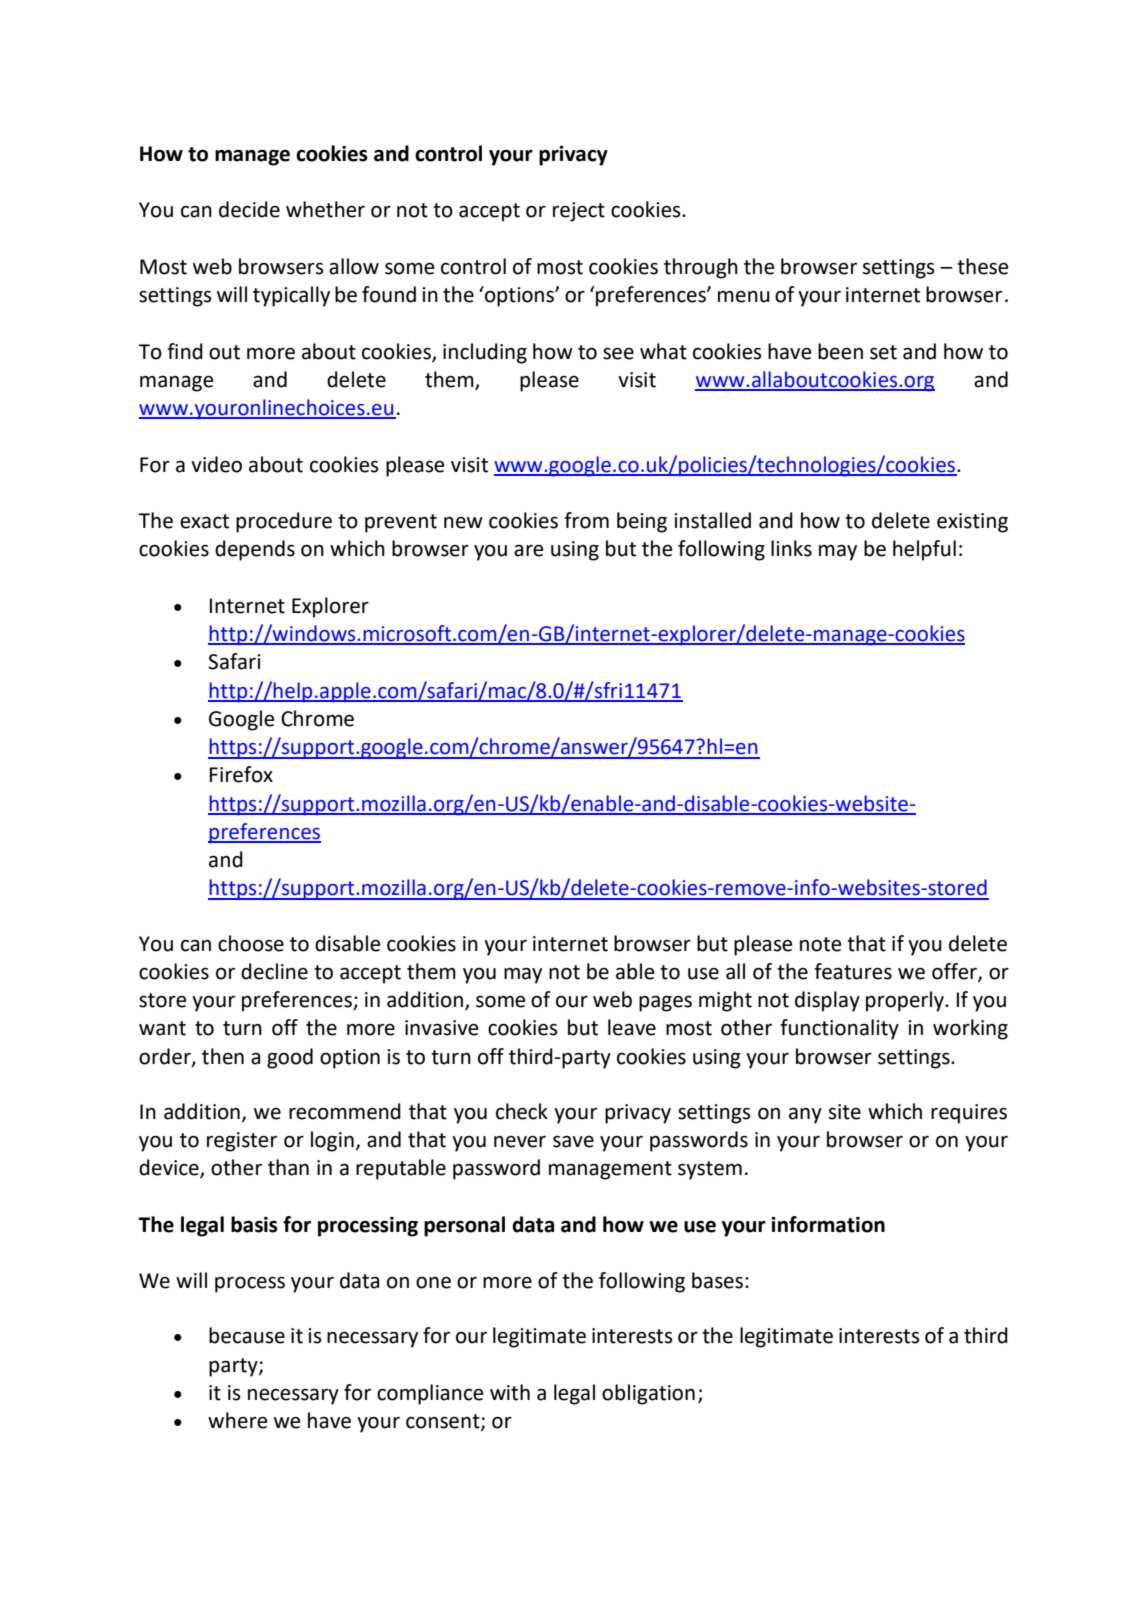  I want to click on note, so click(820, 944).
